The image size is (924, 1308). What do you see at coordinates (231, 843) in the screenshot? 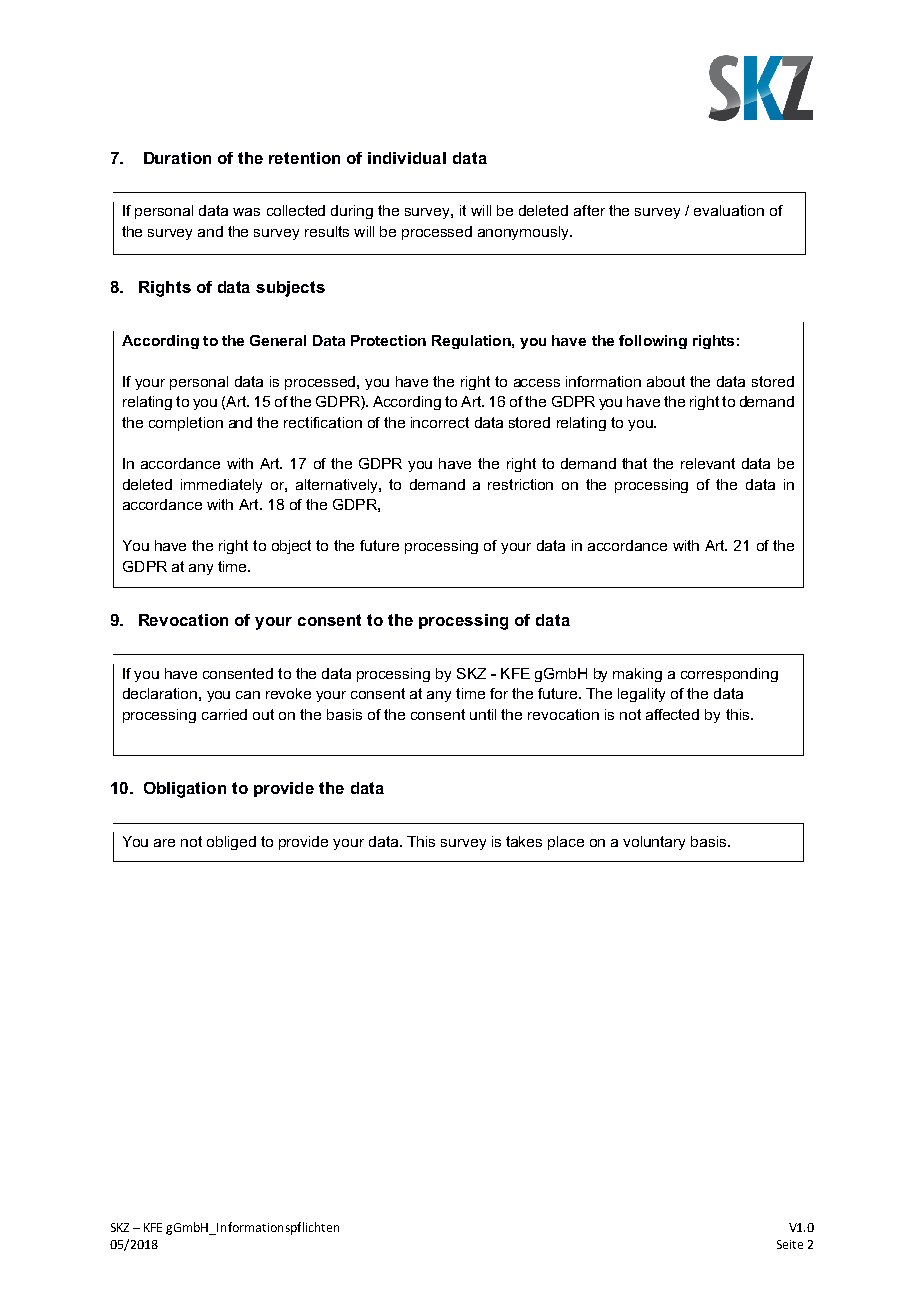
I see `obliged` at bounding box center [231, 843].
